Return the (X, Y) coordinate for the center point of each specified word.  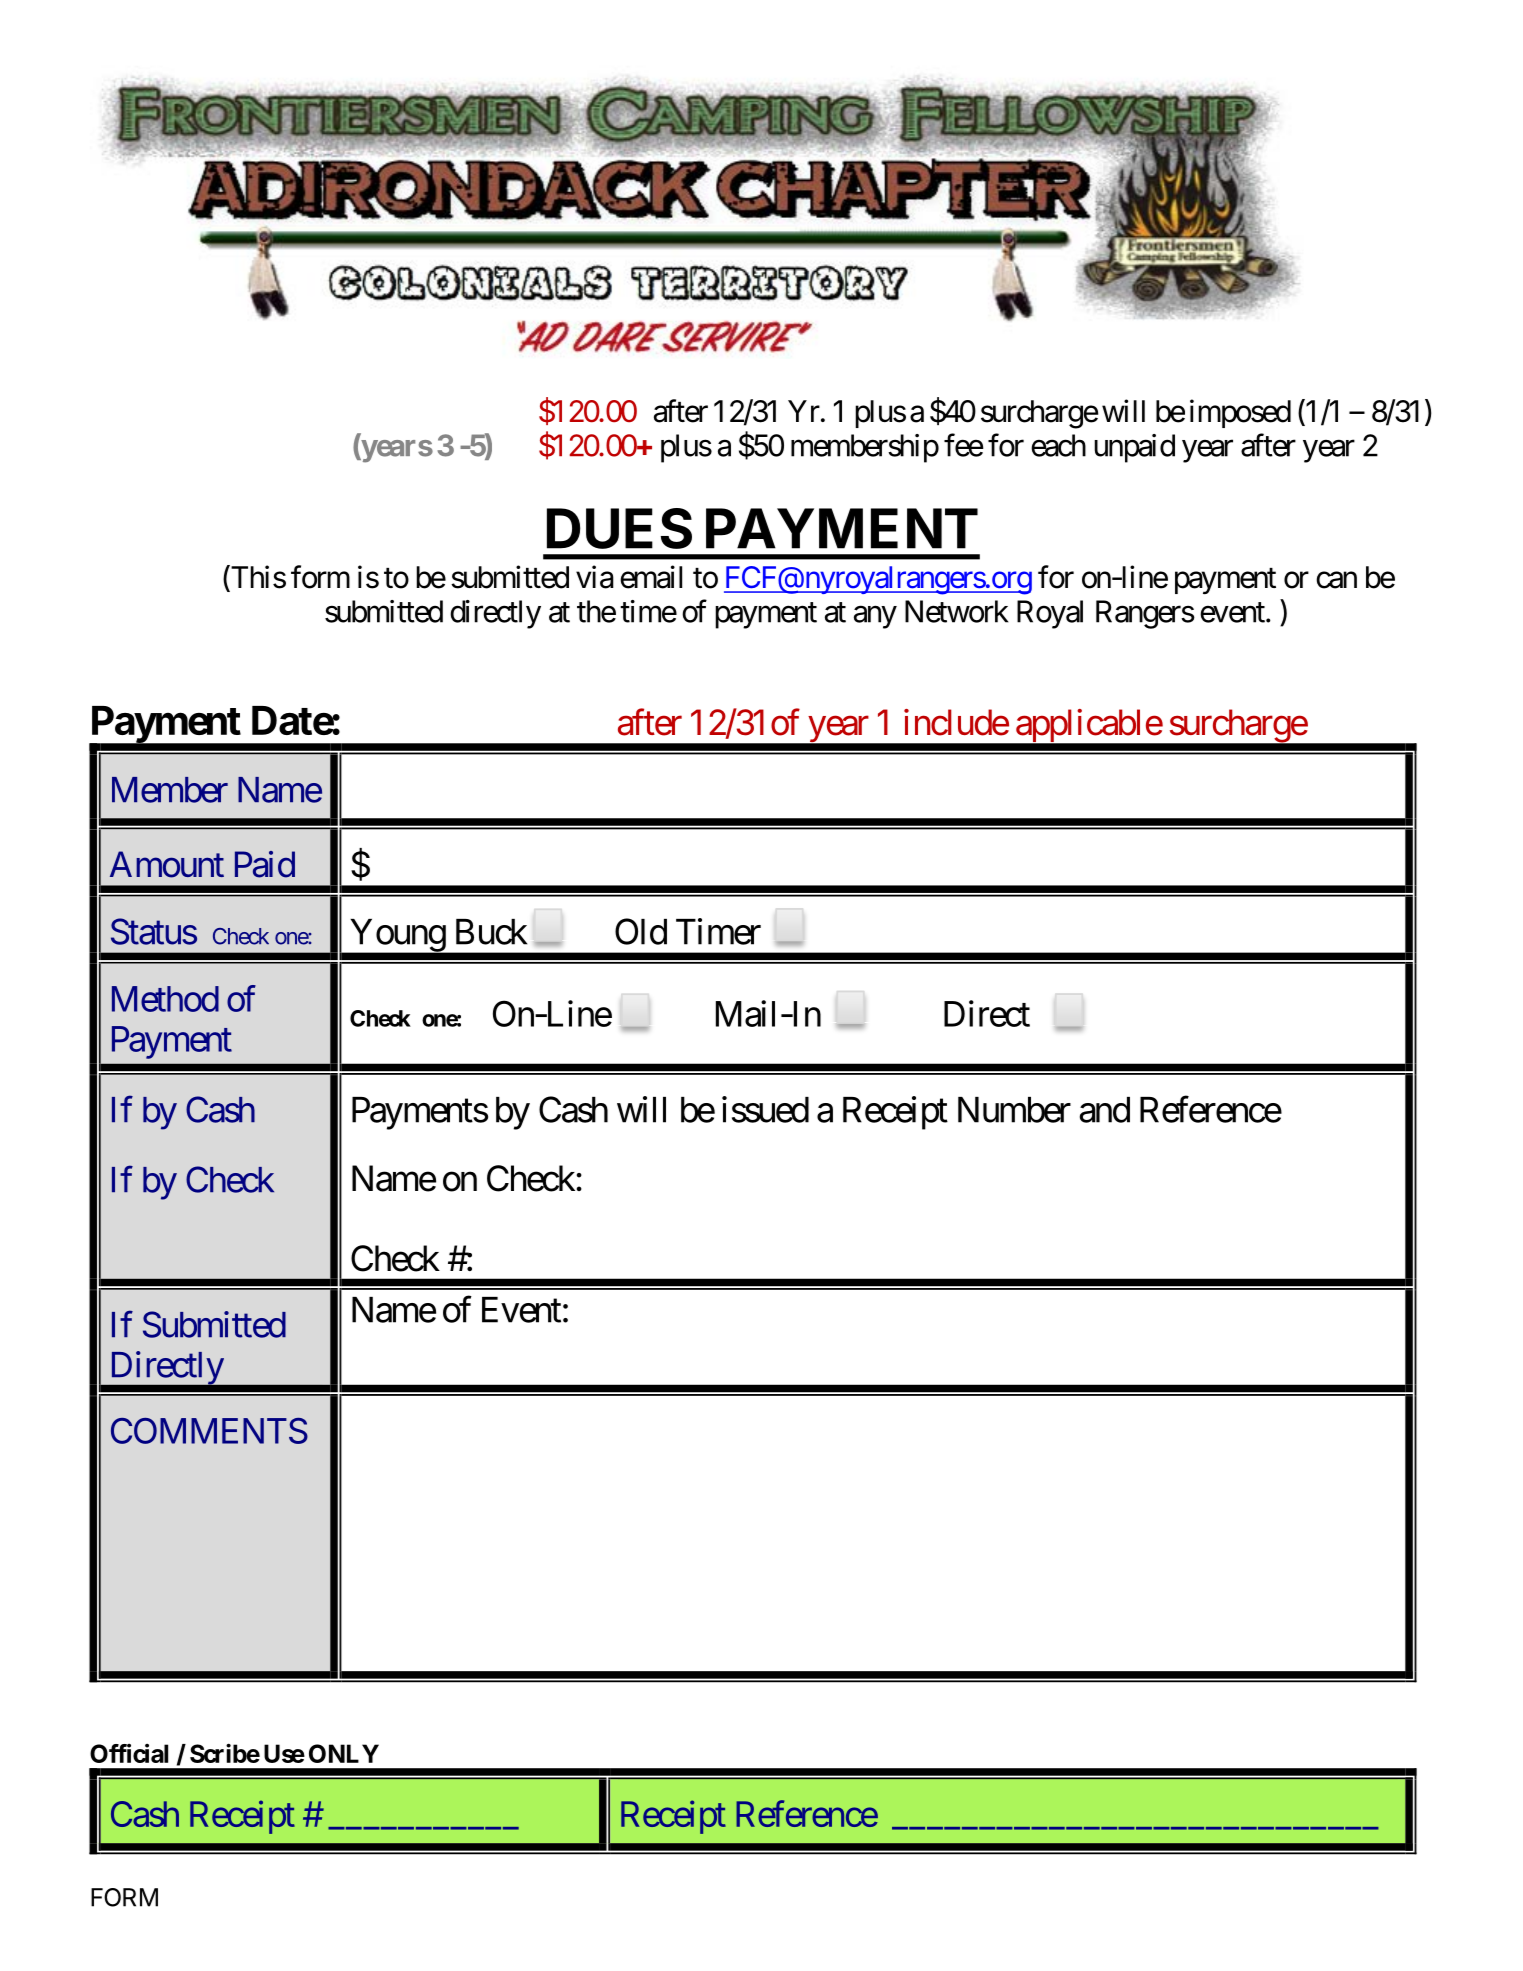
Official (129, 1753)
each (1058, 445)
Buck (491, 932)
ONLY (344, 1753)
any (875, 617)
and (1105, 1110)
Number (1014, 1110)
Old (641, 931)
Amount (167, 864)
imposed (1240, 413)
